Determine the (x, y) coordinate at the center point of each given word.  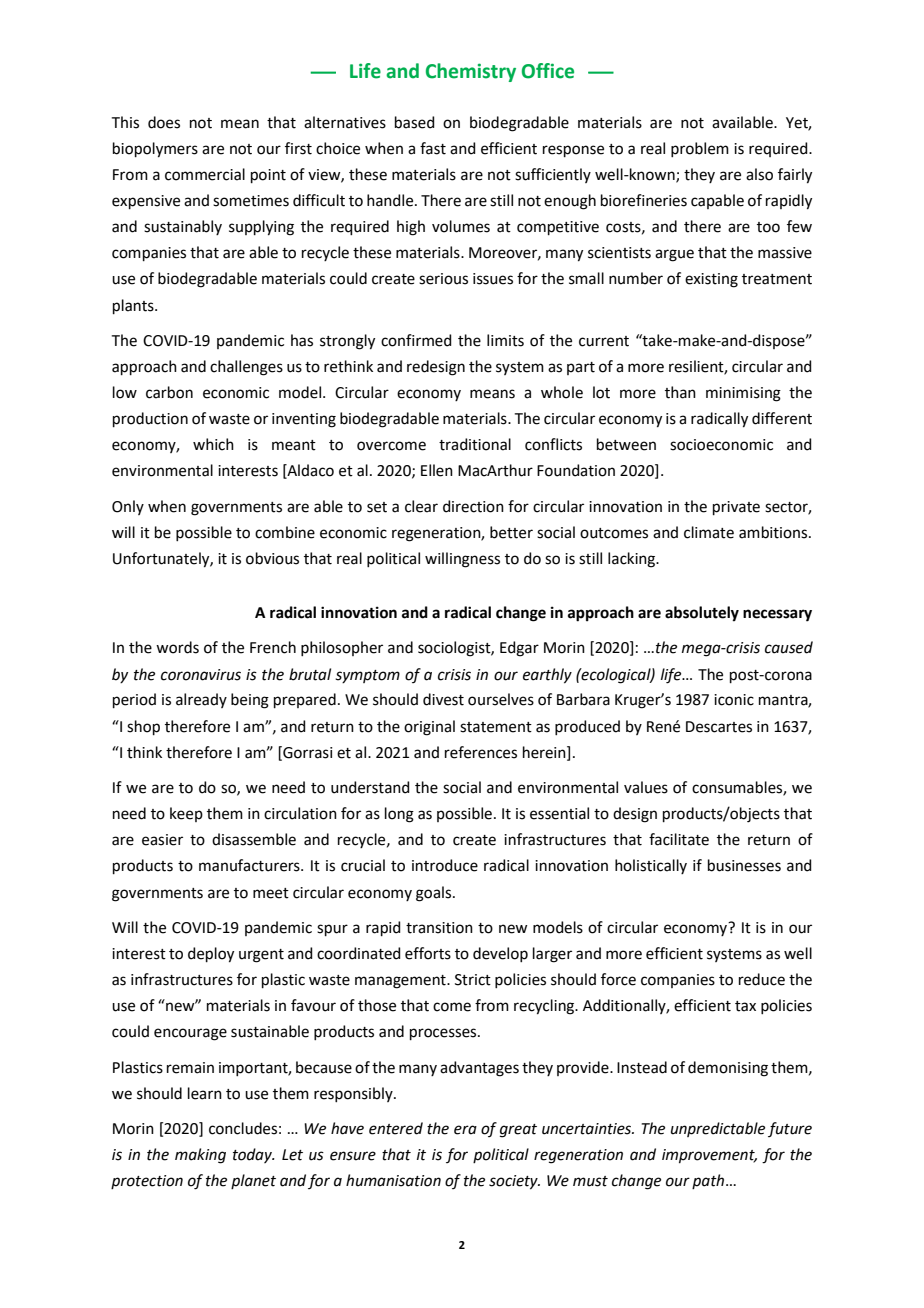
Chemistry (471, 72)
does (164, 122)
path (708, 1181)
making (200, 1156)
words (177, 647)
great (518, 1131)
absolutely (702, 614)
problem (700, 149)
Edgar (519, 649)
